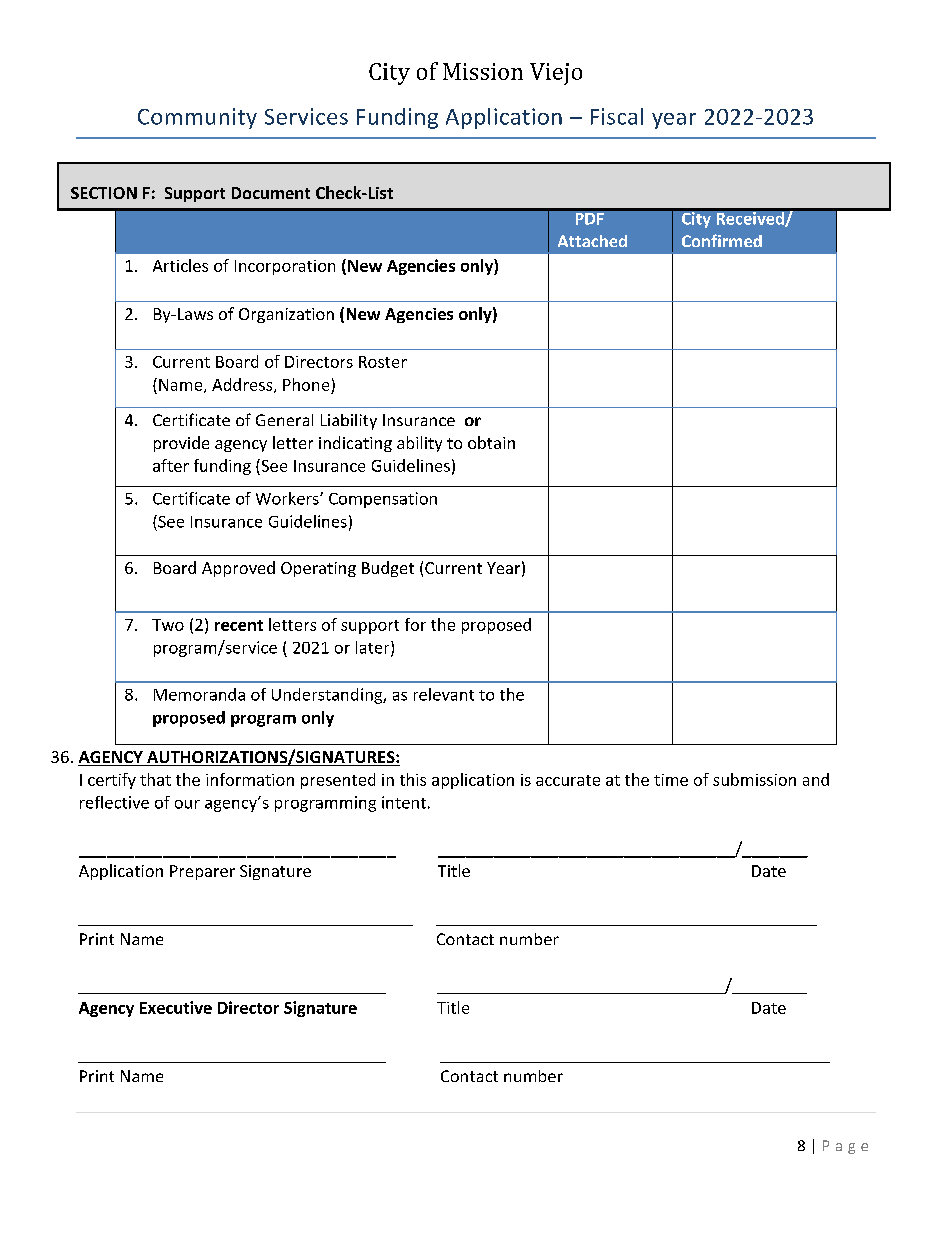 This screenshot has width=952, height=1233. What do you see at coordinates (197, 118) in the screenshot?
I see `Community` at bounding box center [197, 118].
